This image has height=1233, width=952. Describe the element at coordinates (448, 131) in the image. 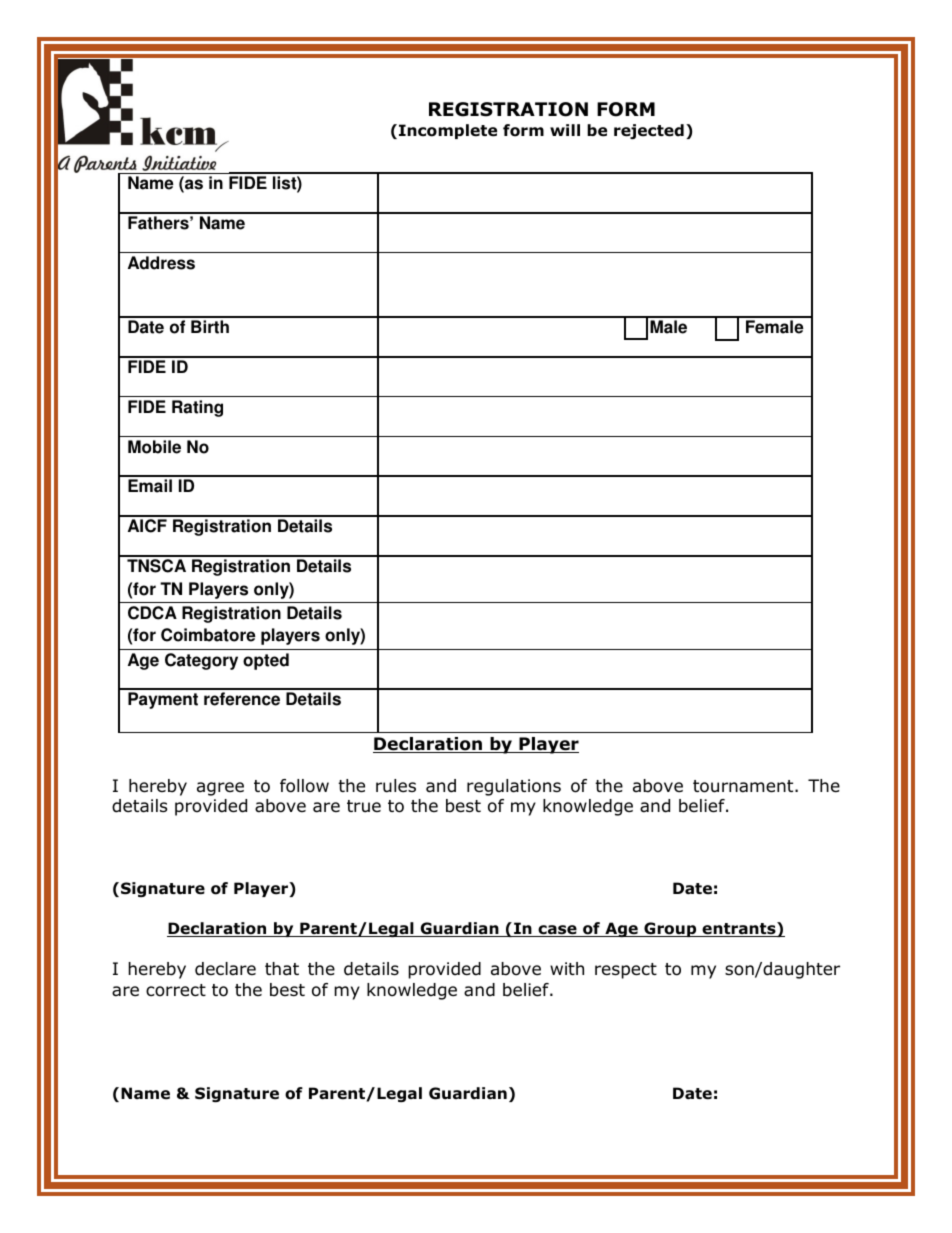

I see `Incomplete` at that location.
